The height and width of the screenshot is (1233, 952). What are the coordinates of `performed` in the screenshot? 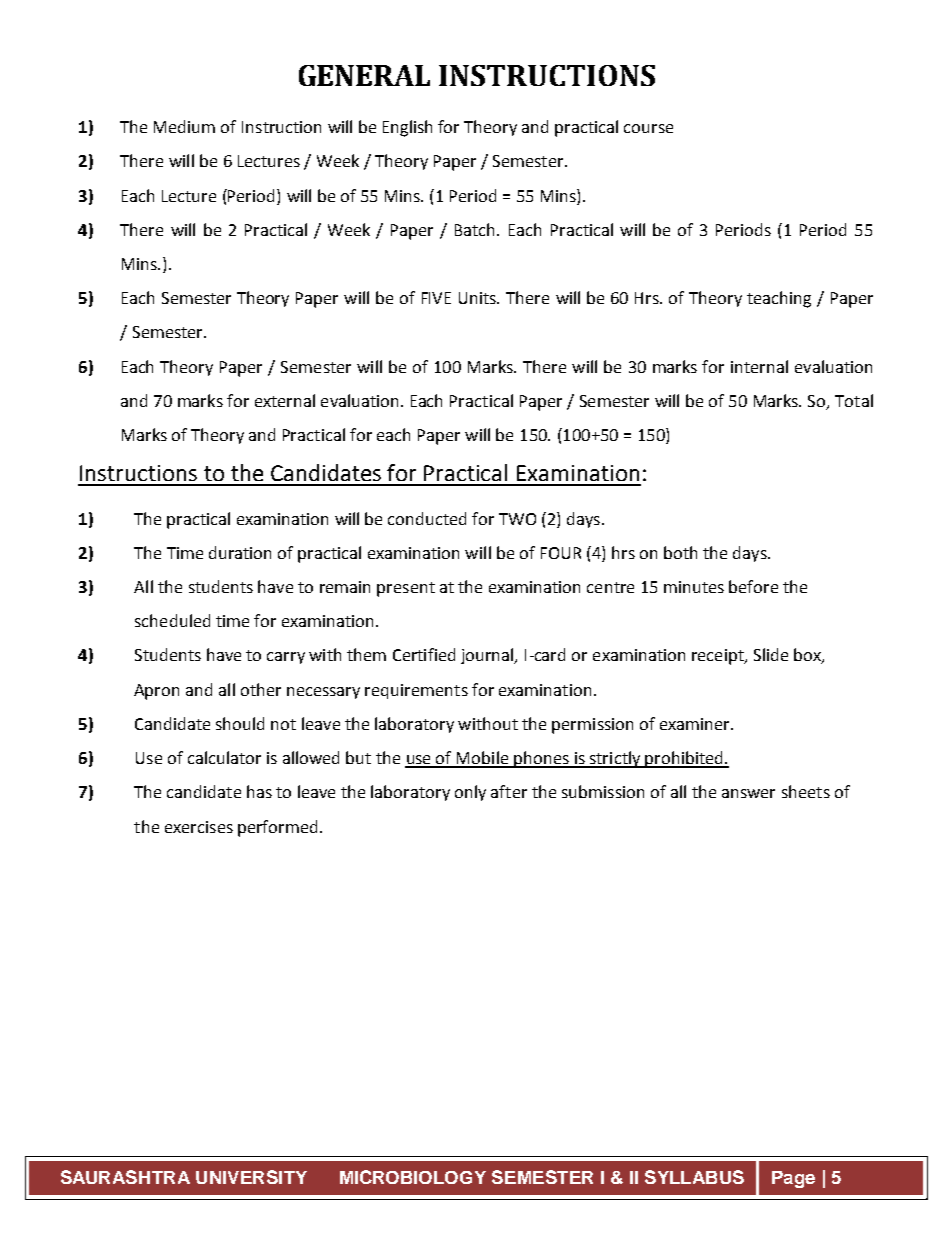 It's located at (277, 828).
